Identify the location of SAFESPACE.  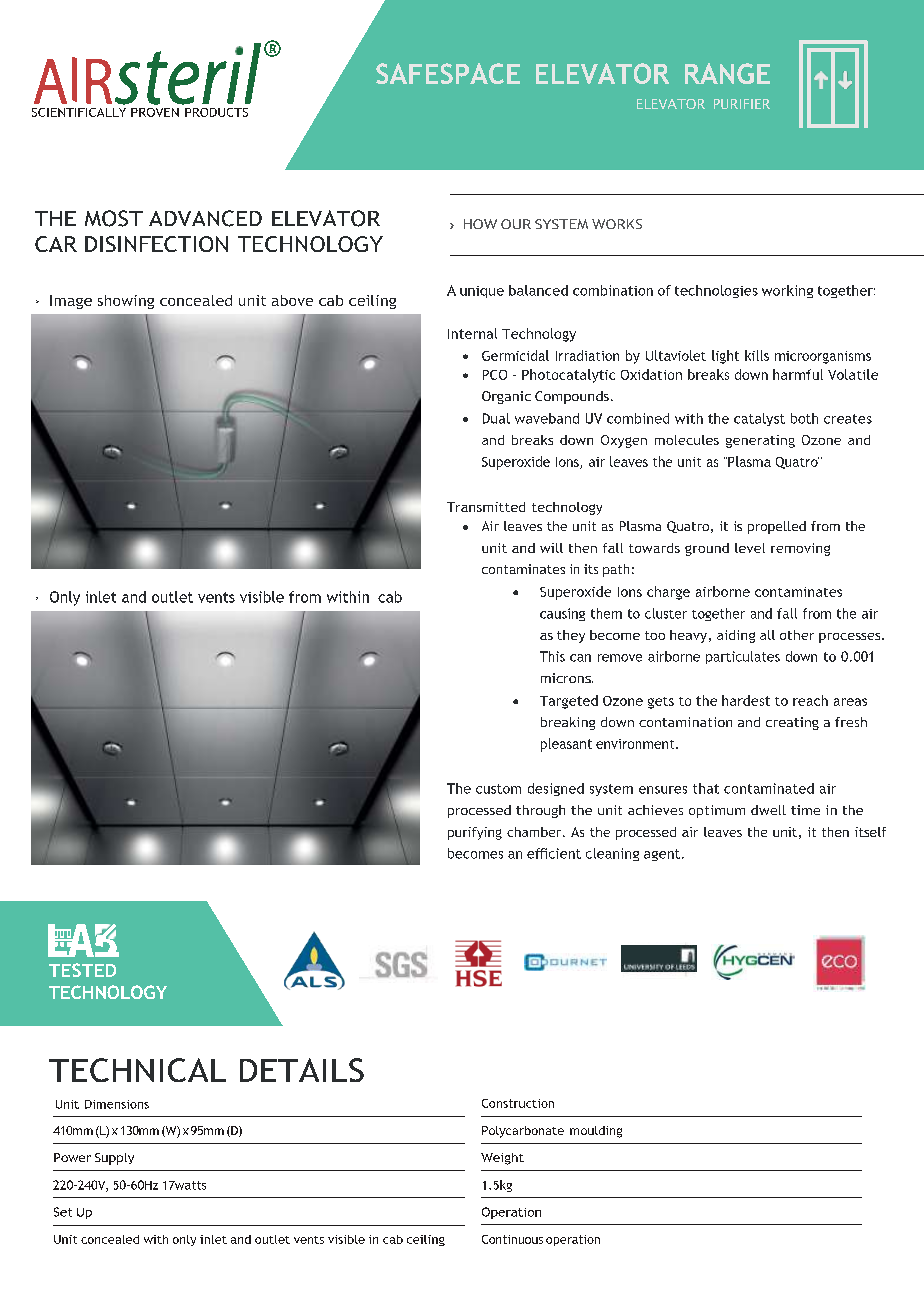
(448, 73).
